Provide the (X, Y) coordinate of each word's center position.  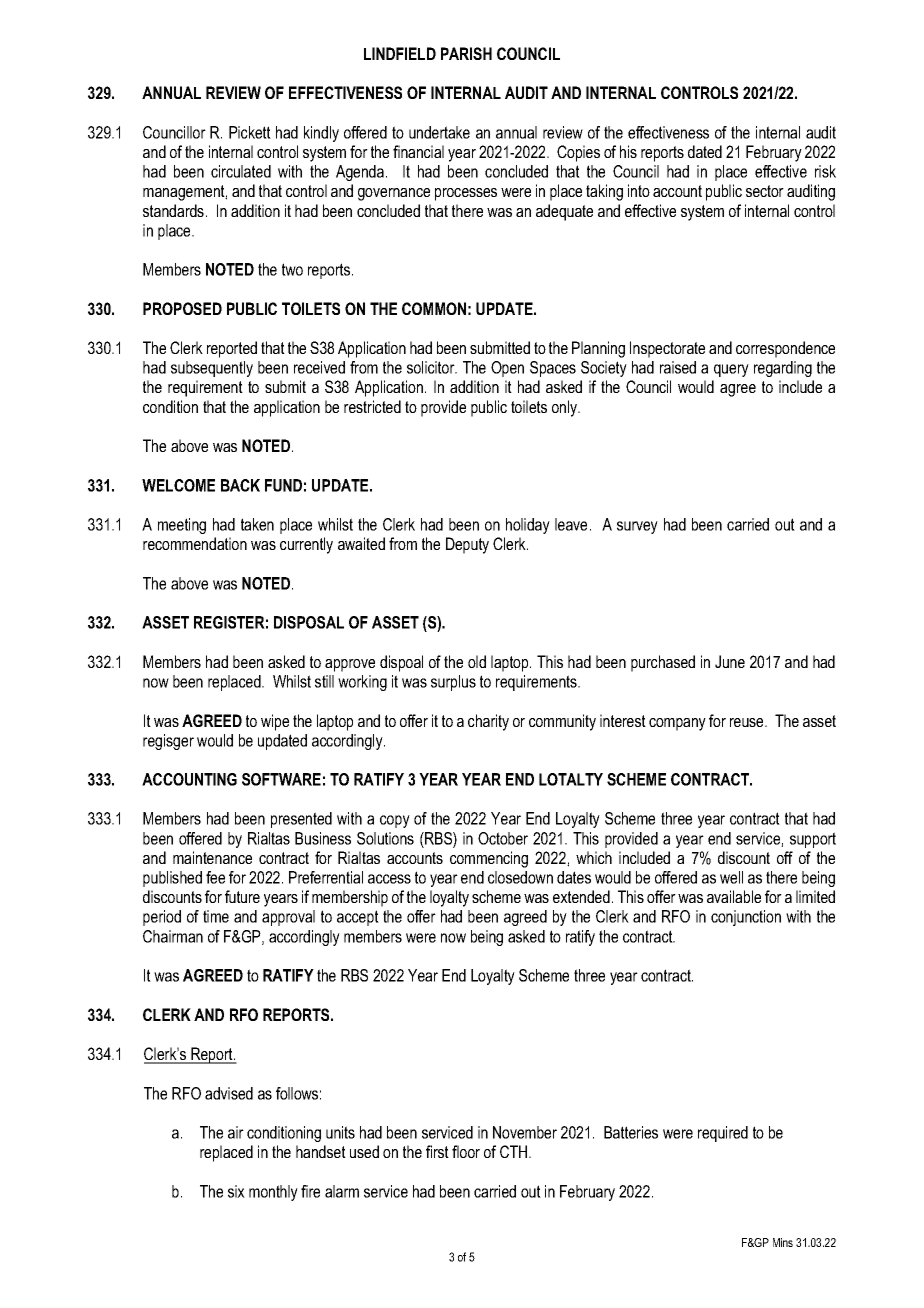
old (477, 661)
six (236, 1191)
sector (765, 191)
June (730, 661)
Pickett (250, 132)
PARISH (466, 53)
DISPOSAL (309, 622)
